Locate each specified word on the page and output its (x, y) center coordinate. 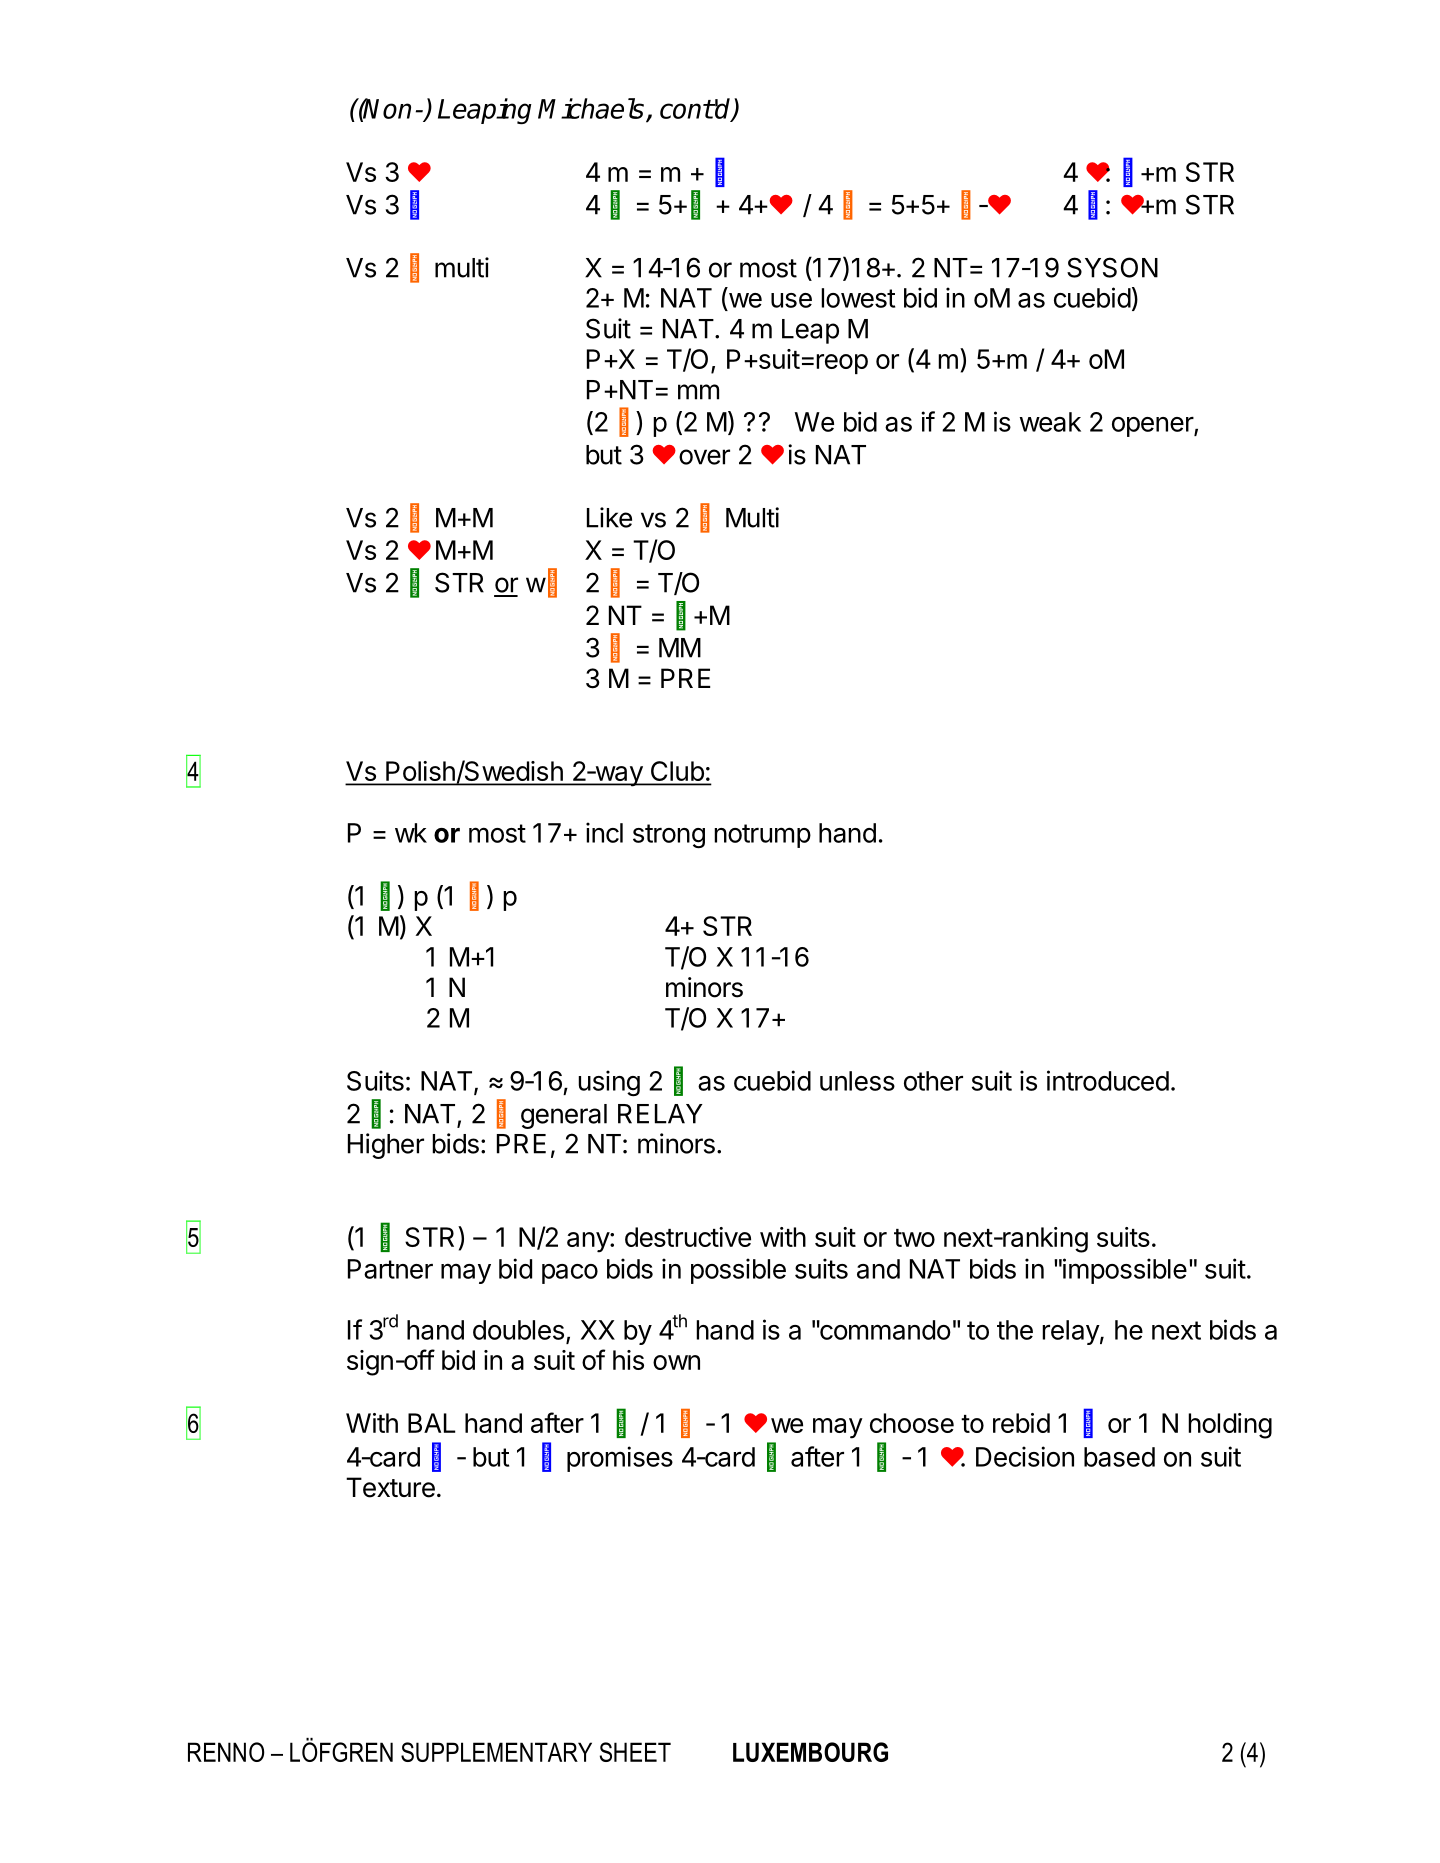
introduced (1108, 1080)
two (914, 1238)
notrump (762, 836)
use (791, 300)
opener (1153, 427)
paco (570, 1274)
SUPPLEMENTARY (496, 1752)
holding (1230, 1426)
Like (609, 517)
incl (604, 832)
